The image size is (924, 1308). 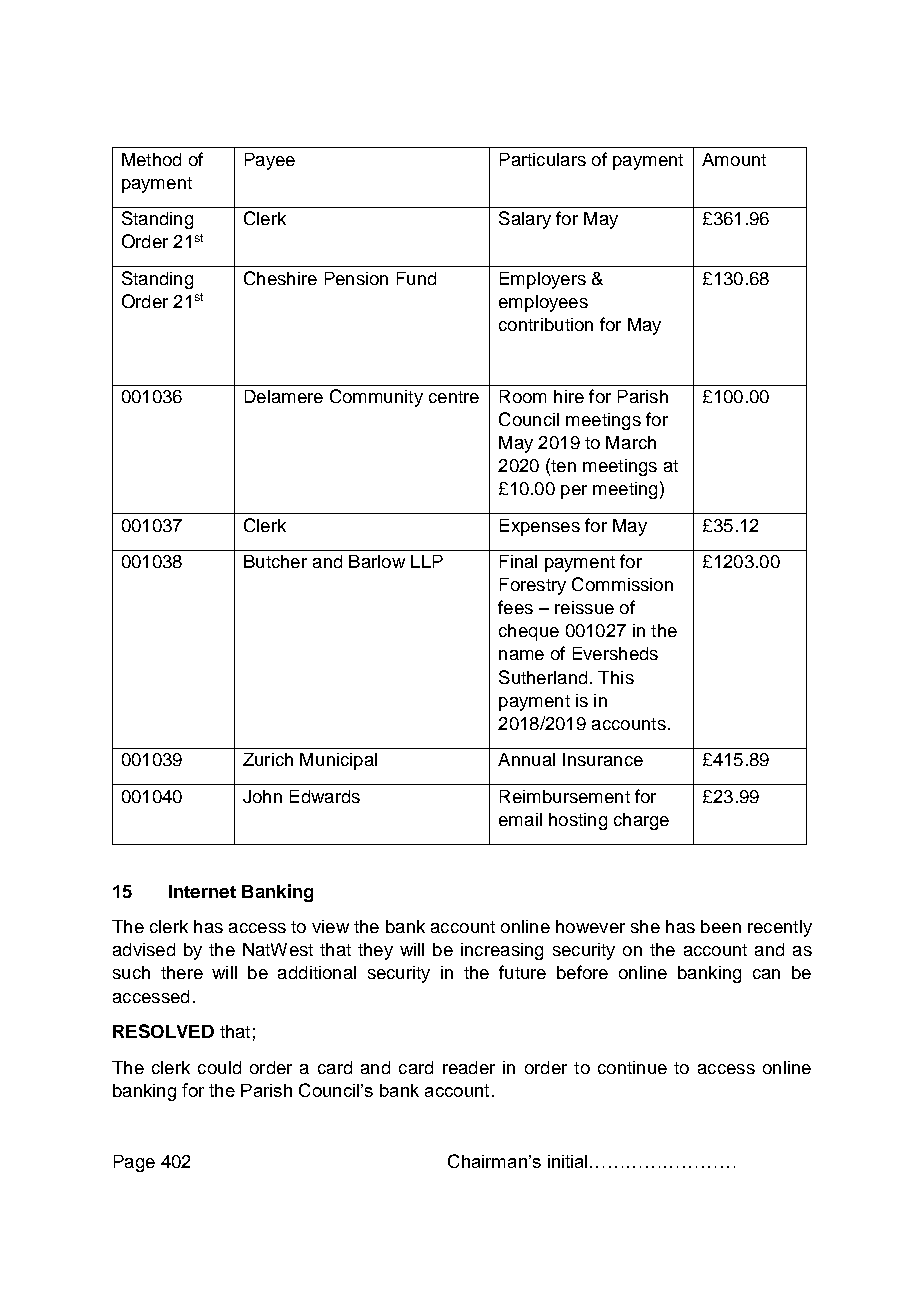 What do you see at coordinates (721, 926) in the image?
I see `been` at bounding box center [721, 926].
